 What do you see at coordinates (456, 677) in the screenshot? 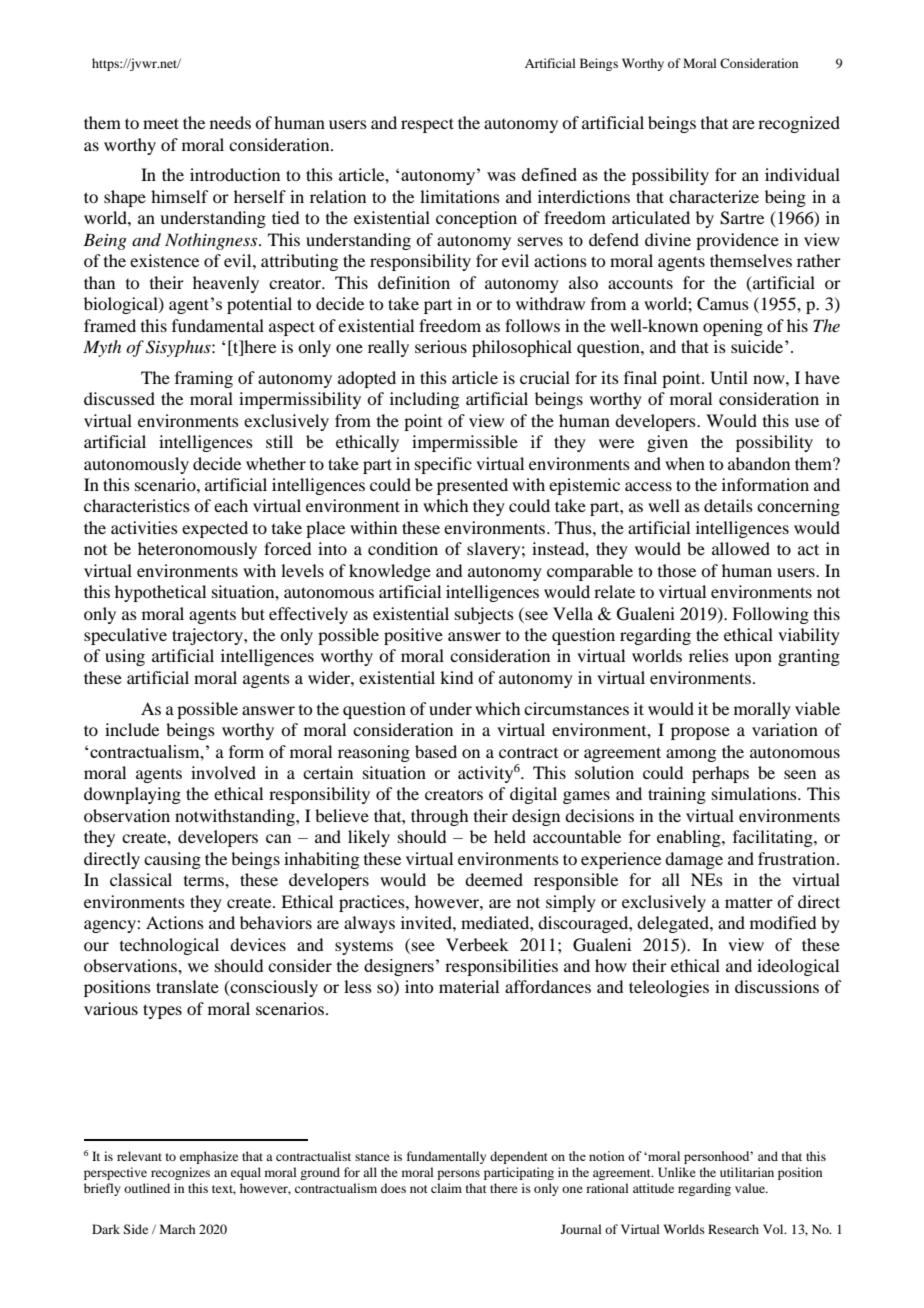
I see `kind` at bounding box center [456, 677].
